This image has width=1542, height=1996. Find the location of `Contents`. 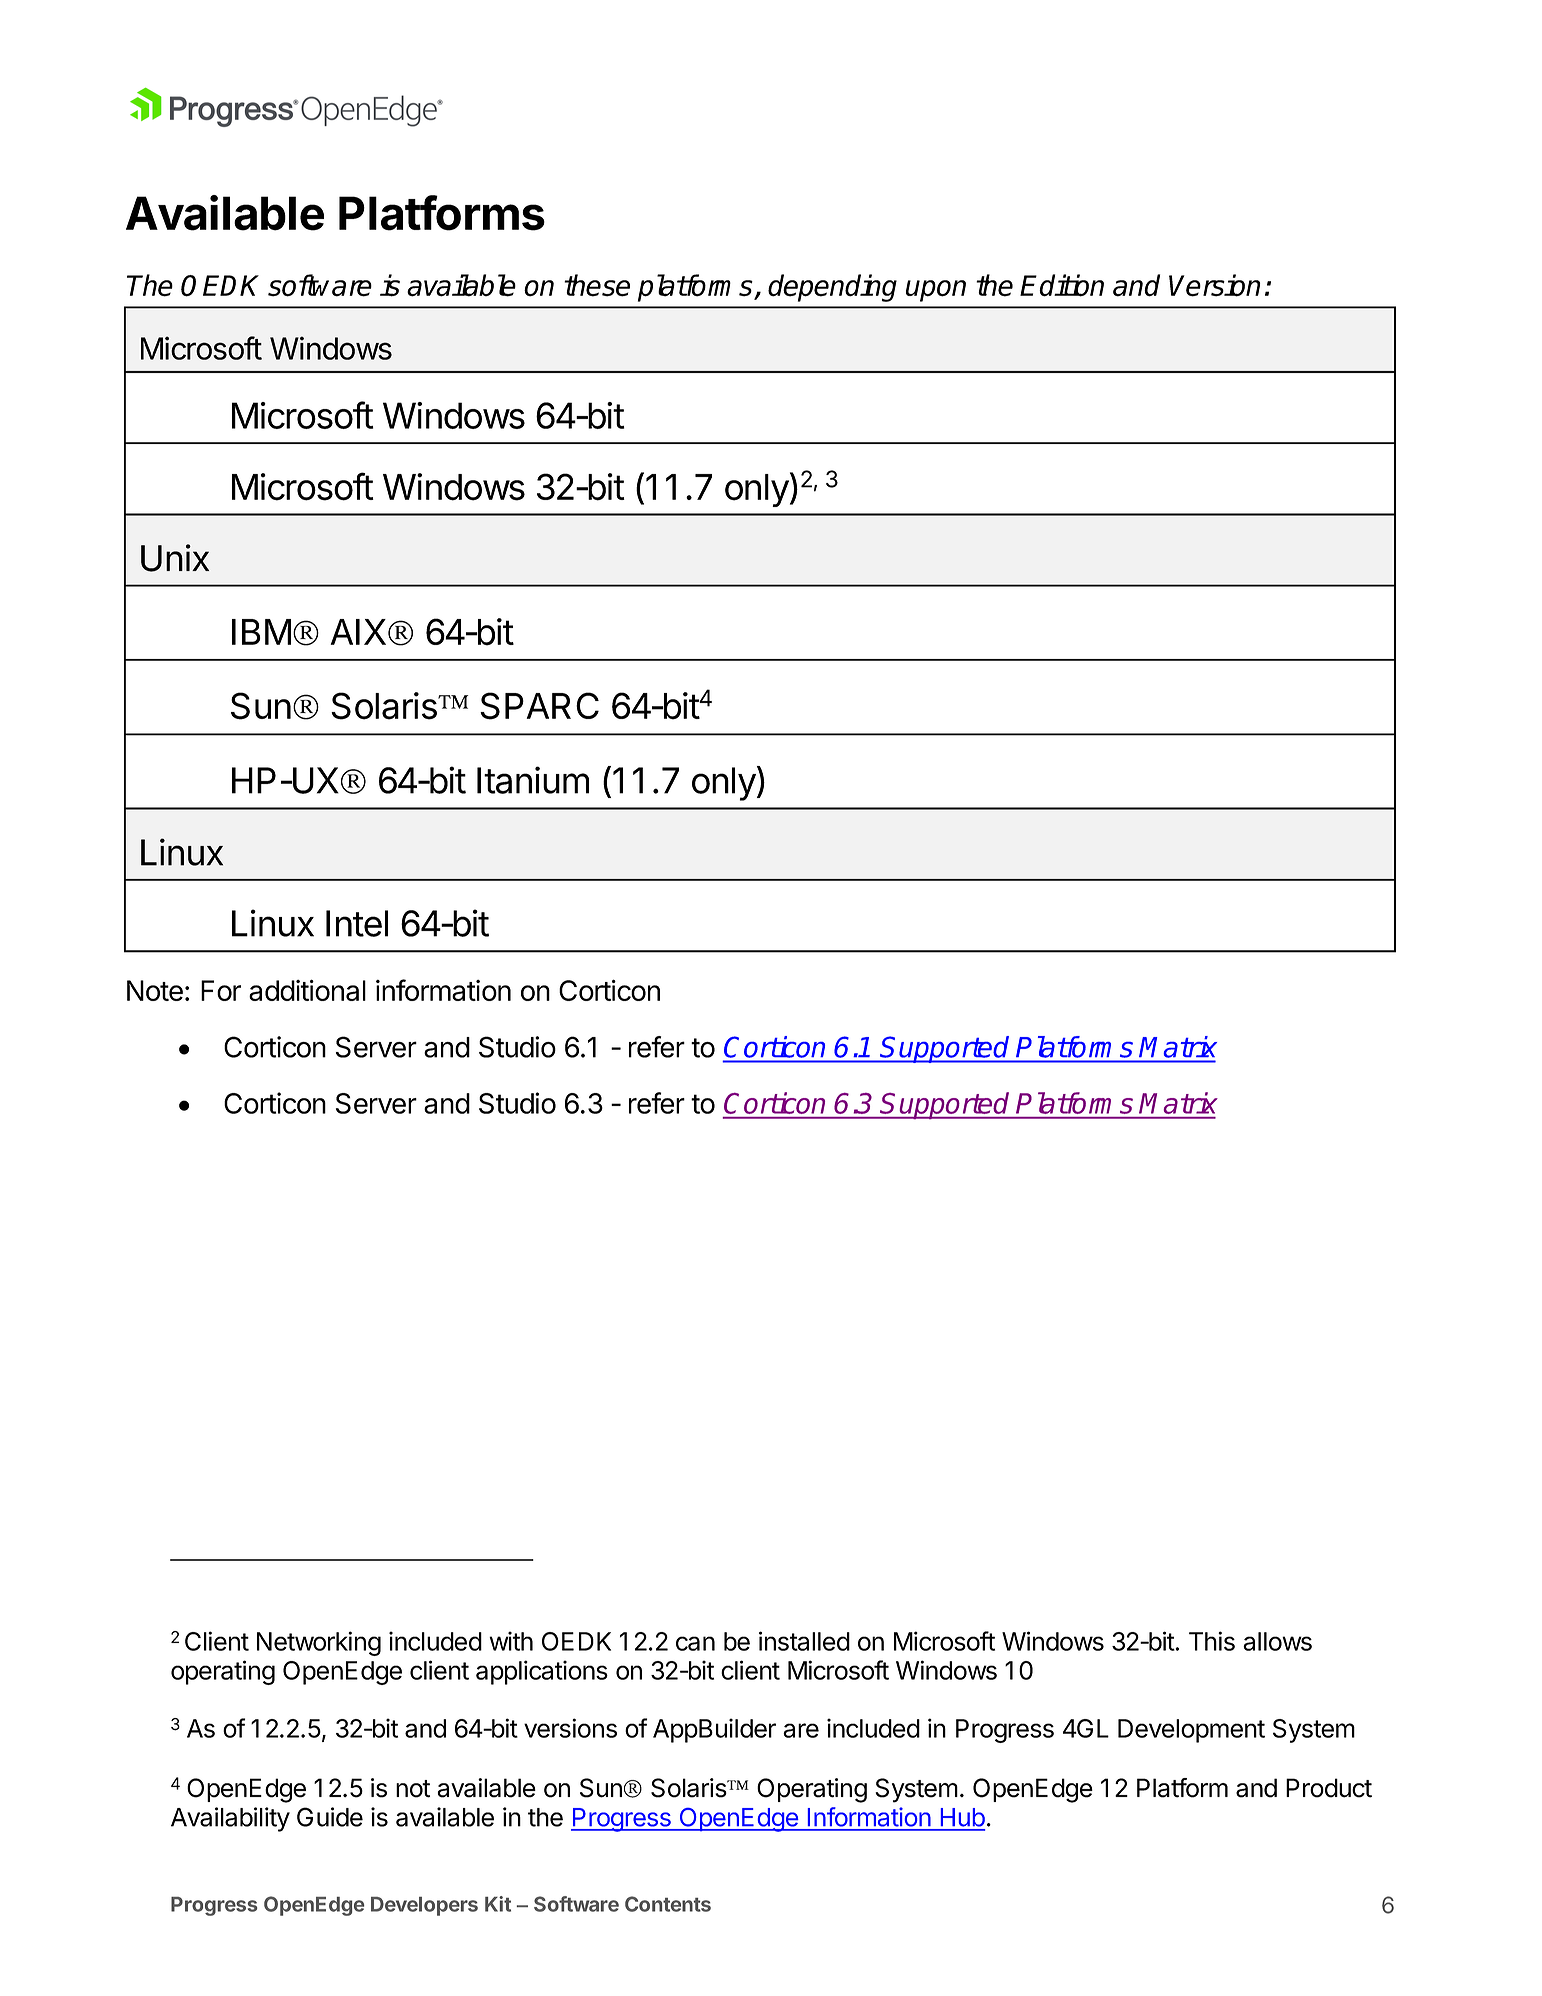

Contents is located at coordinates (668, 1904).
